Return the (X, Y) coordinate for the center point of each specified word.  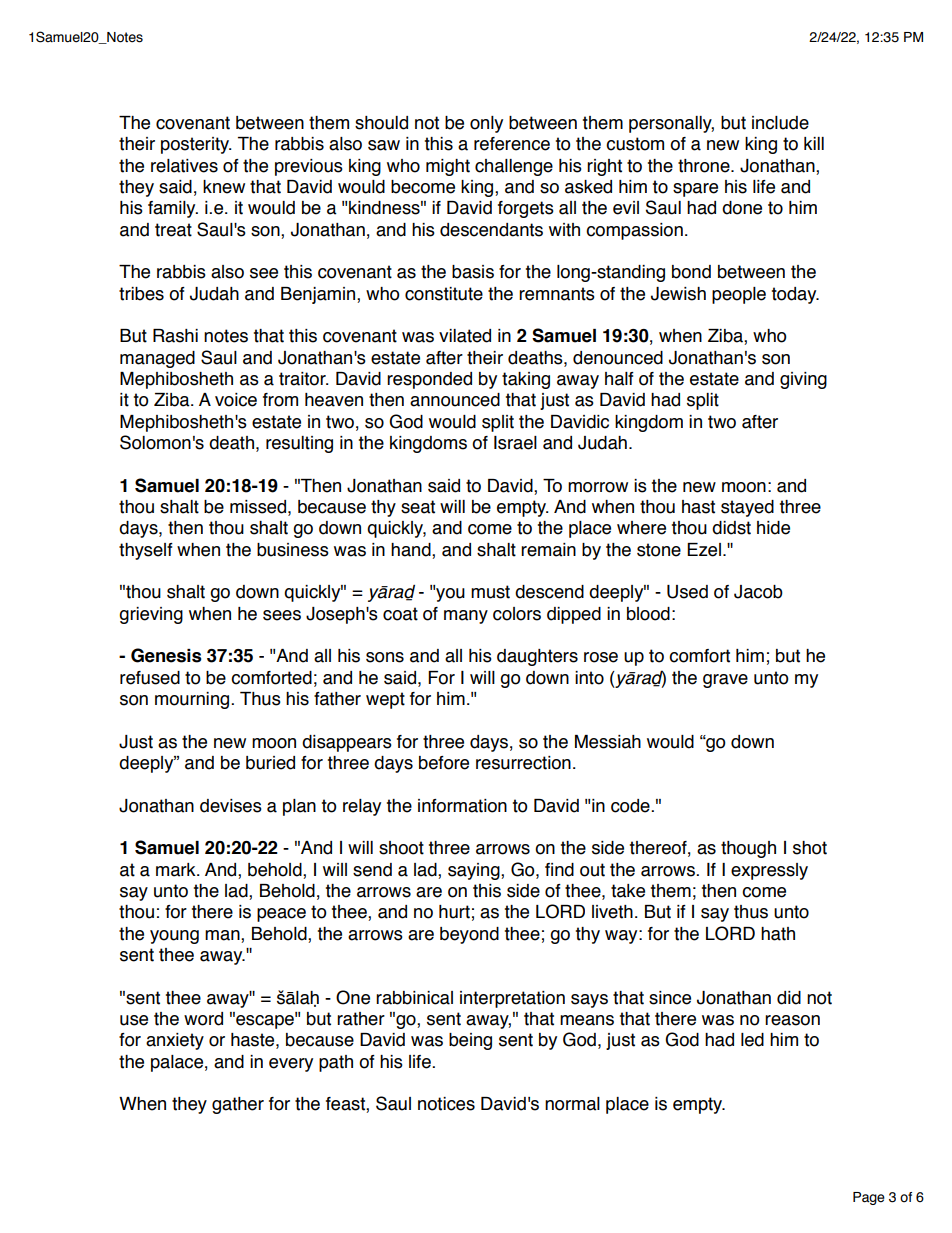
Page (869, 1198)
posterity (196, 145)
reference (512, 144)
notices (446, 1104)
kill (814, 143)
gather (238, 1105)
